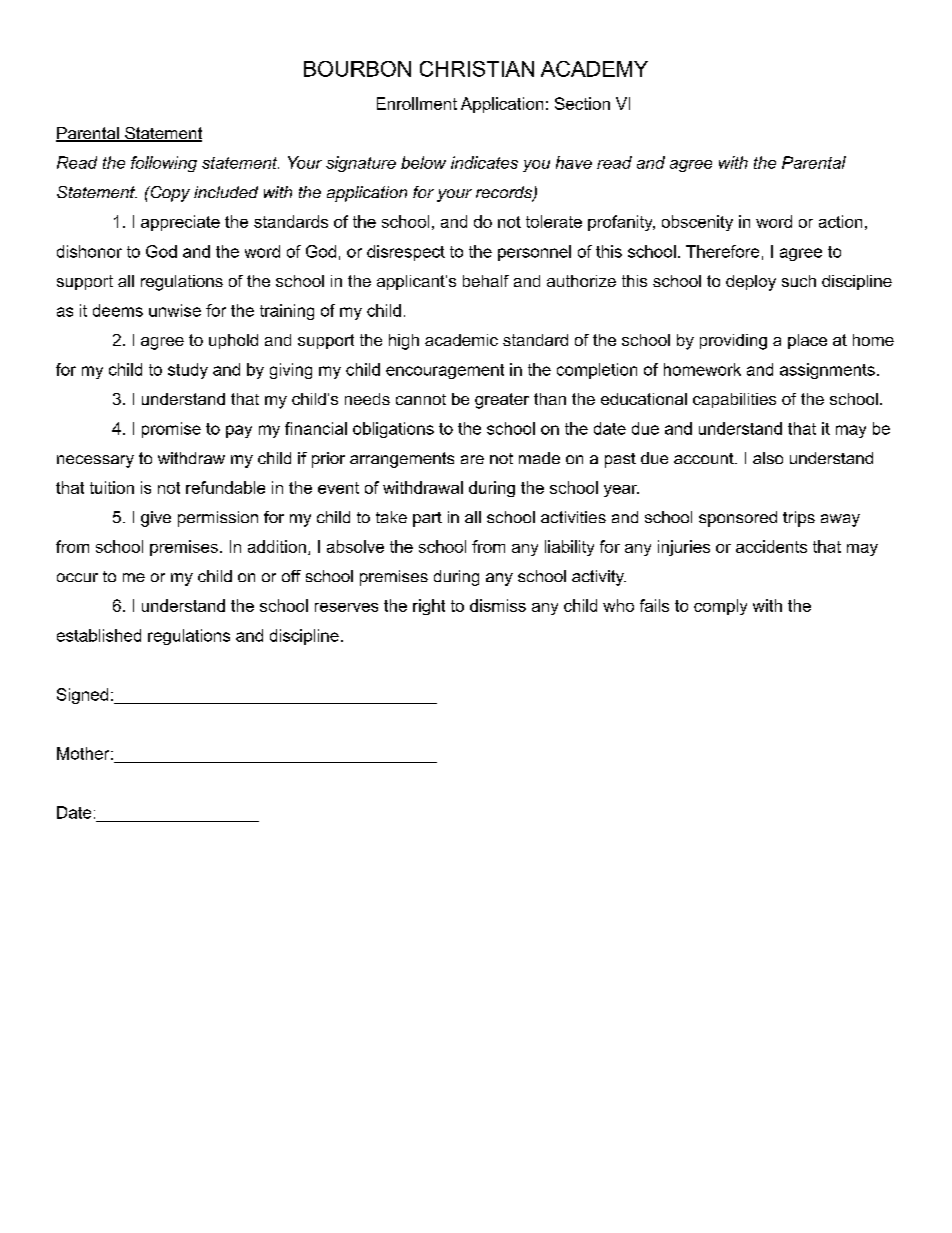  What do you see at coordinates (427, 519) in the screenshot?
I see `part` at bounding box center [427, 519].
